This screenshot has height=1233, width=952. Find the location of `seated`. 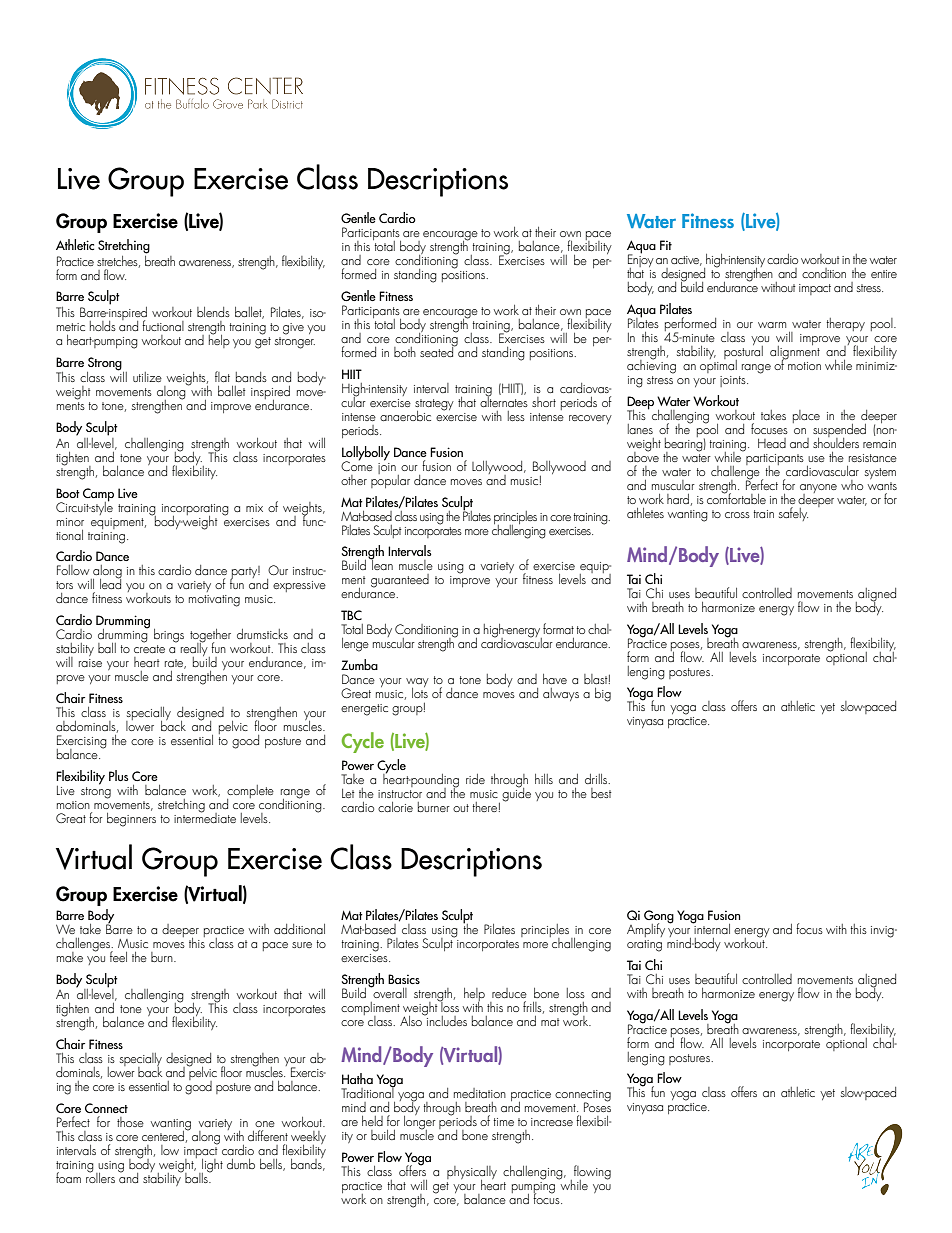

seated is located at coordinates (438, 350).
